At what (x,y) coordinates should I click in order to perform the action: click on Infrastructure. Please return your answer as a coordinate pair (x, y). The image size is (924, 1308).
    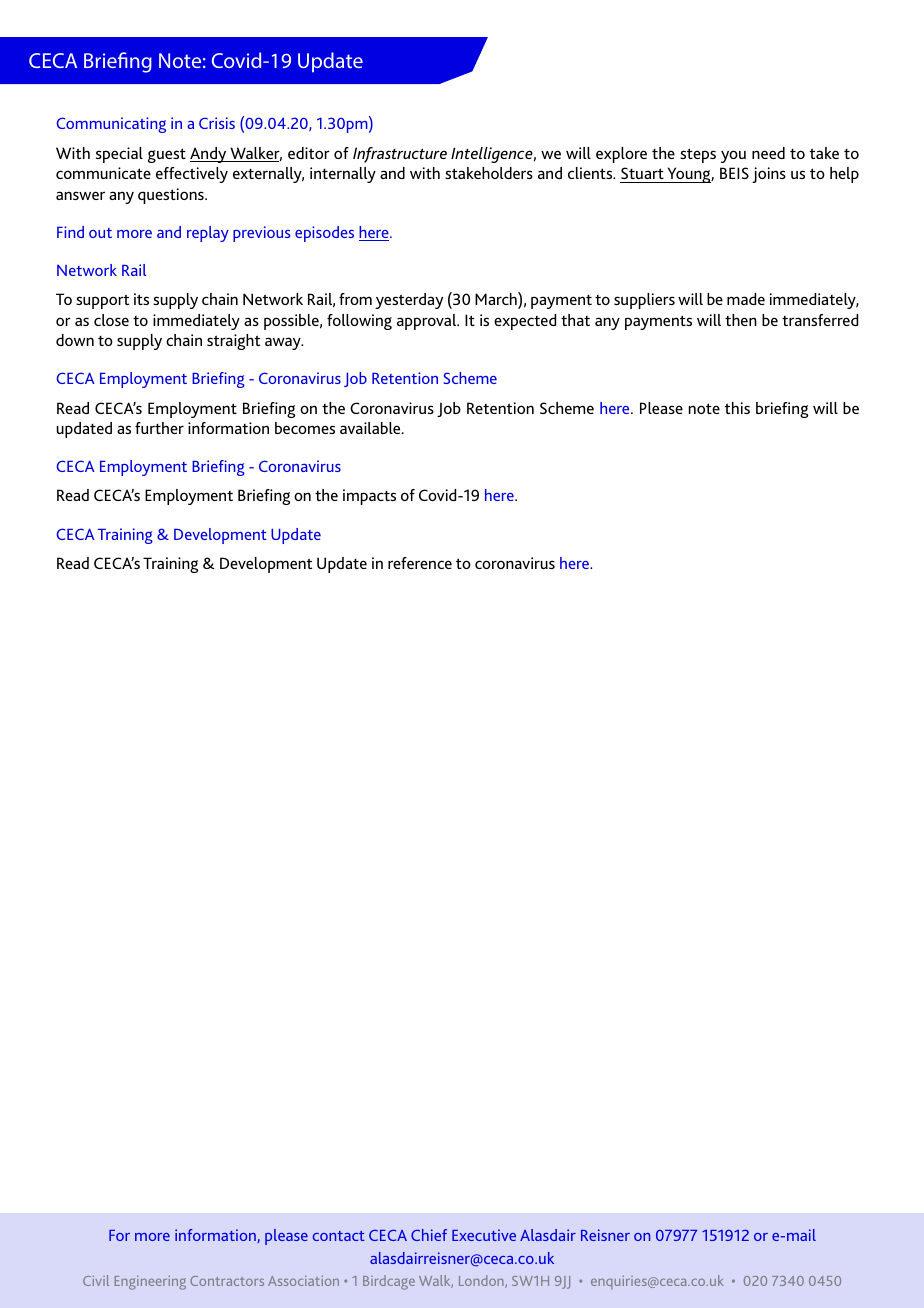
    Looking at the image, I should click on (400, 155).
